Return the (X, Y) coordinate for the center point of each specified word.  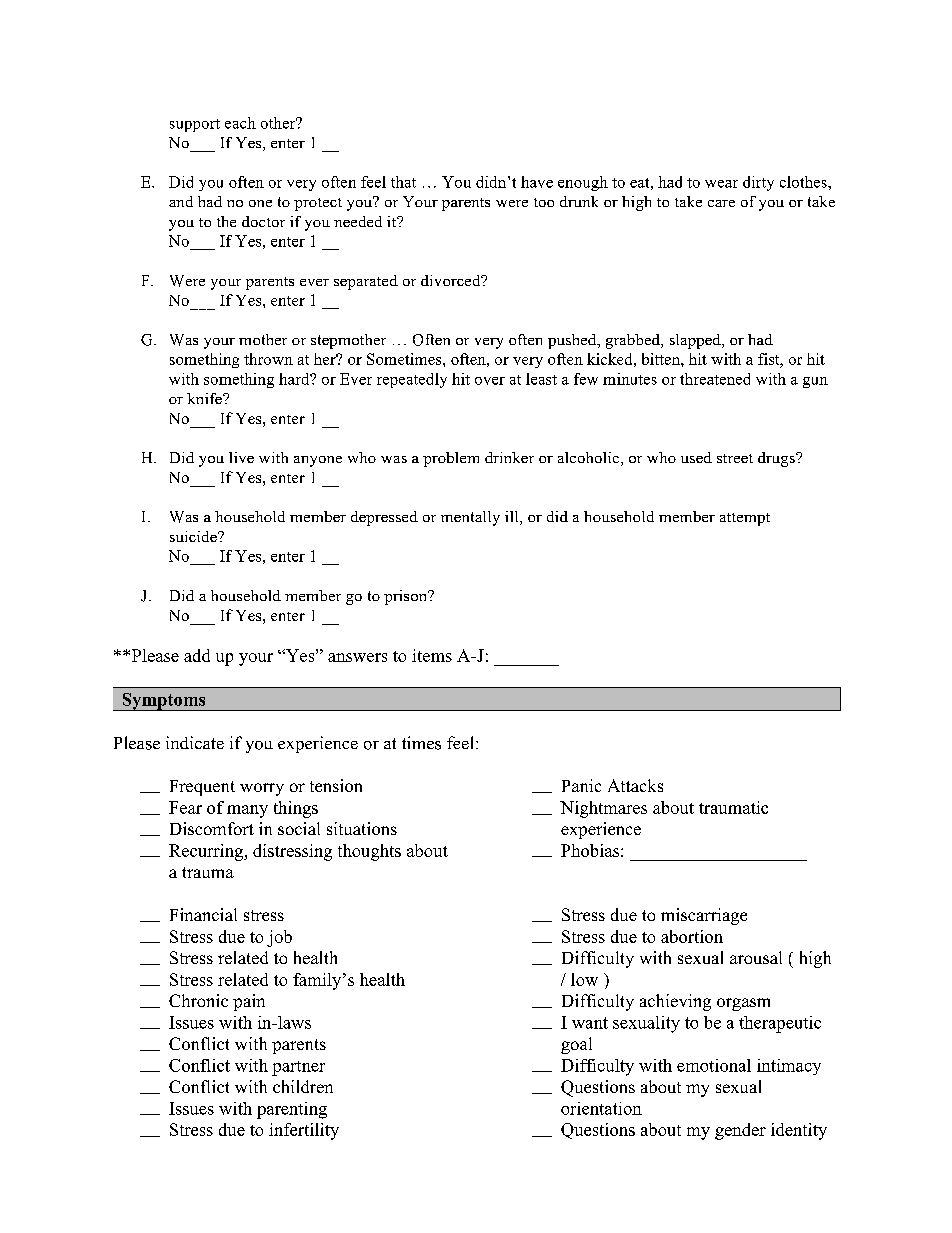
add (197, 655)
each (240, 123)
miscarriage (704, 916)
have (537, 182)
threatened (715, 379)
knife (205, 398)
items (432, 655)
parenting (292, 1110)
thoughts (369, 852)
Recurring (207, 852)
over (490, 381)
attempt (745, 519)
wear (721, 184)
